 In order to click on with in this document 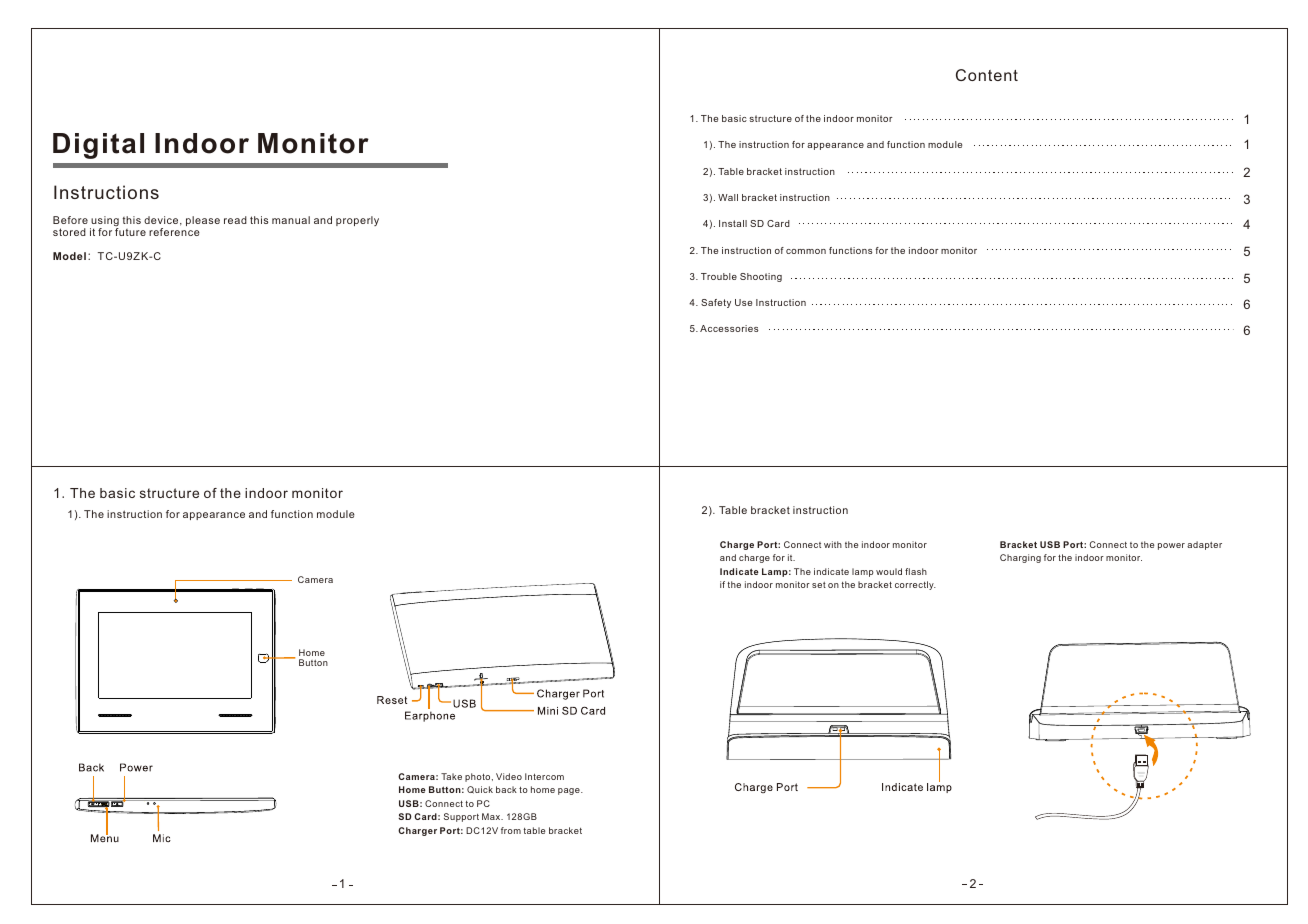, I will do `click(833, 544)`.
